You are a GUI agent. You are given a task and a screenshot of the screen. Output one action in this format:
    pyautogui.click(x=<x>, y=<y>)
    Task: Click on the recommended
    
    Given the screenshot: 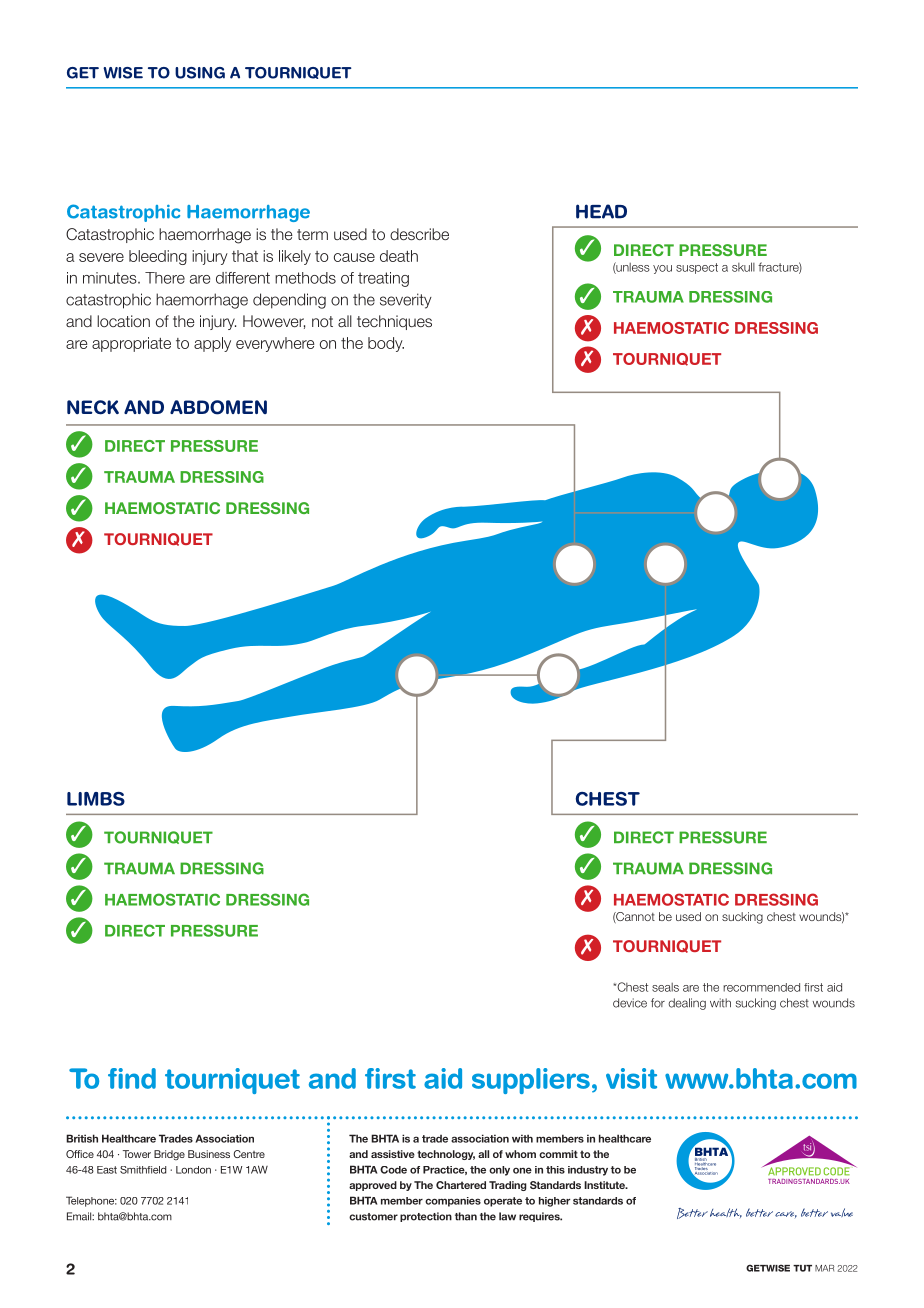 What is the action you would take?
    pyautogui.click(x=761, y=987)
